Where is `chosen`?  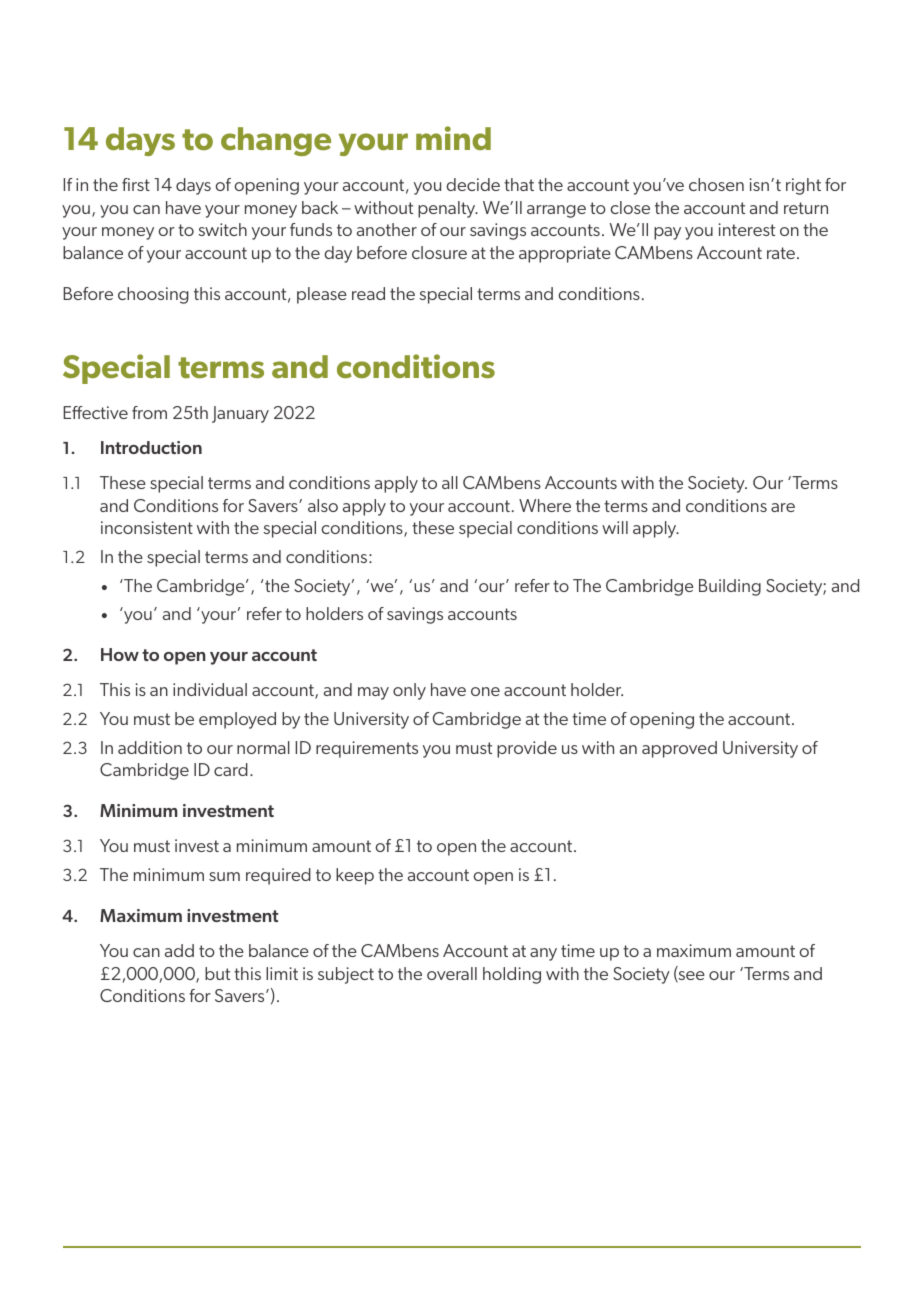 chosen is located at coordinates (716, 184).
